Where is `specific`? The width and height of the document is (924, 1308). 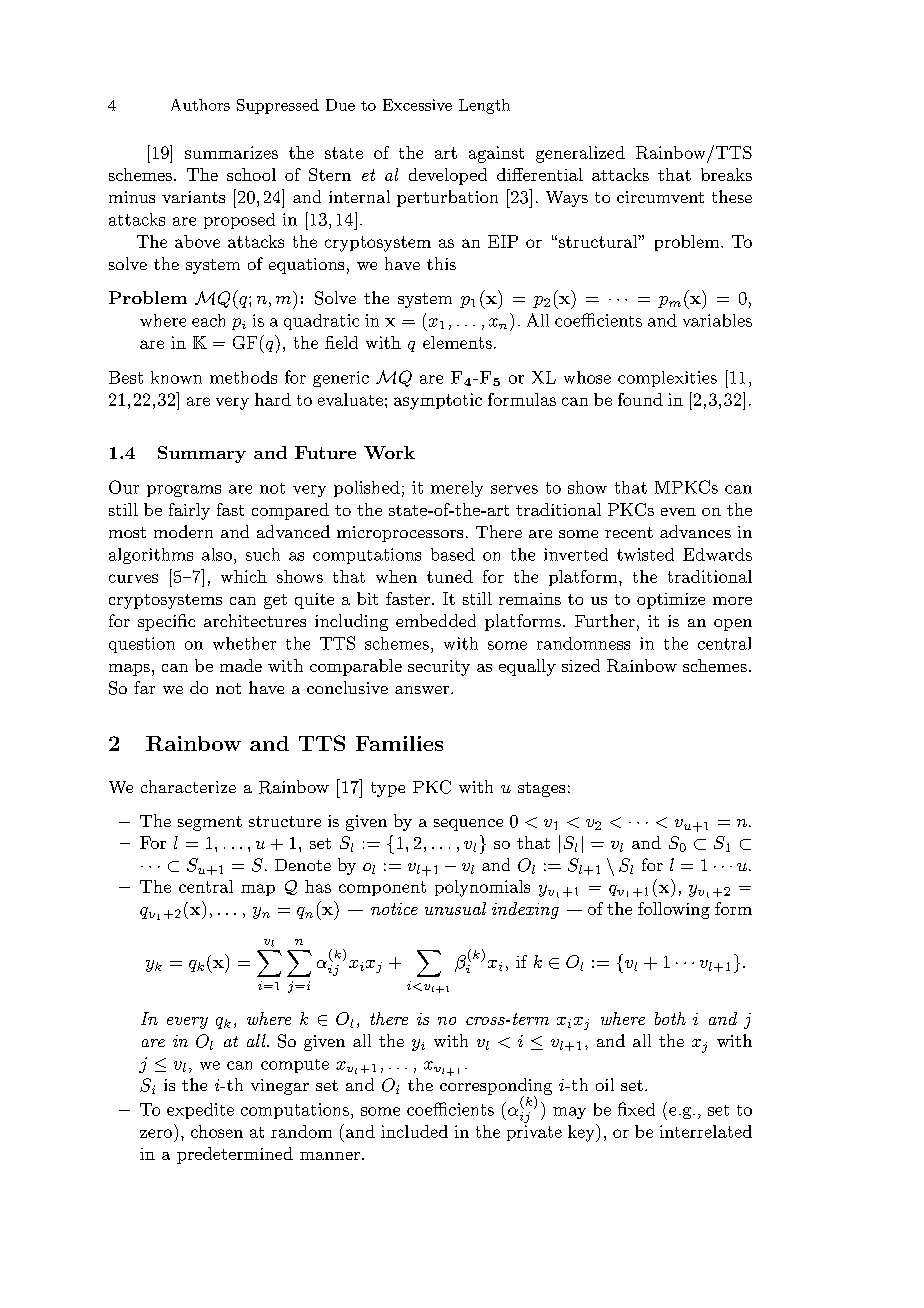 specific is located at coordinates (166, 622).
